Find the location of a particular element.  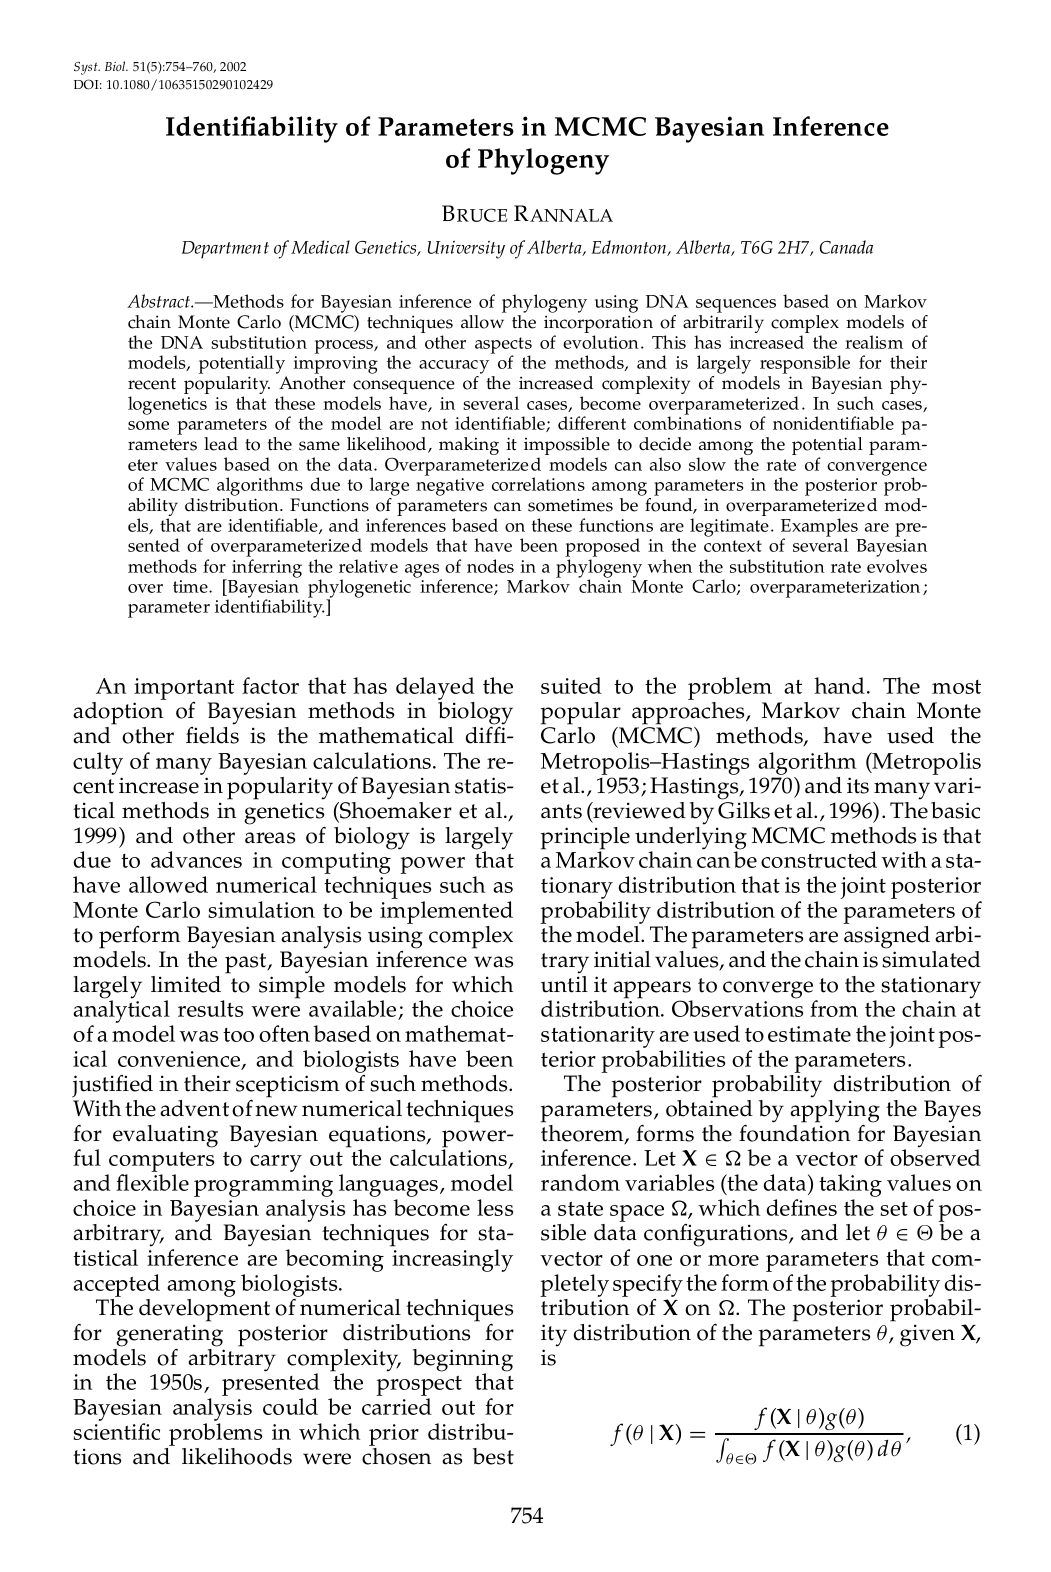

suited is located at coordinates (571, 685).
